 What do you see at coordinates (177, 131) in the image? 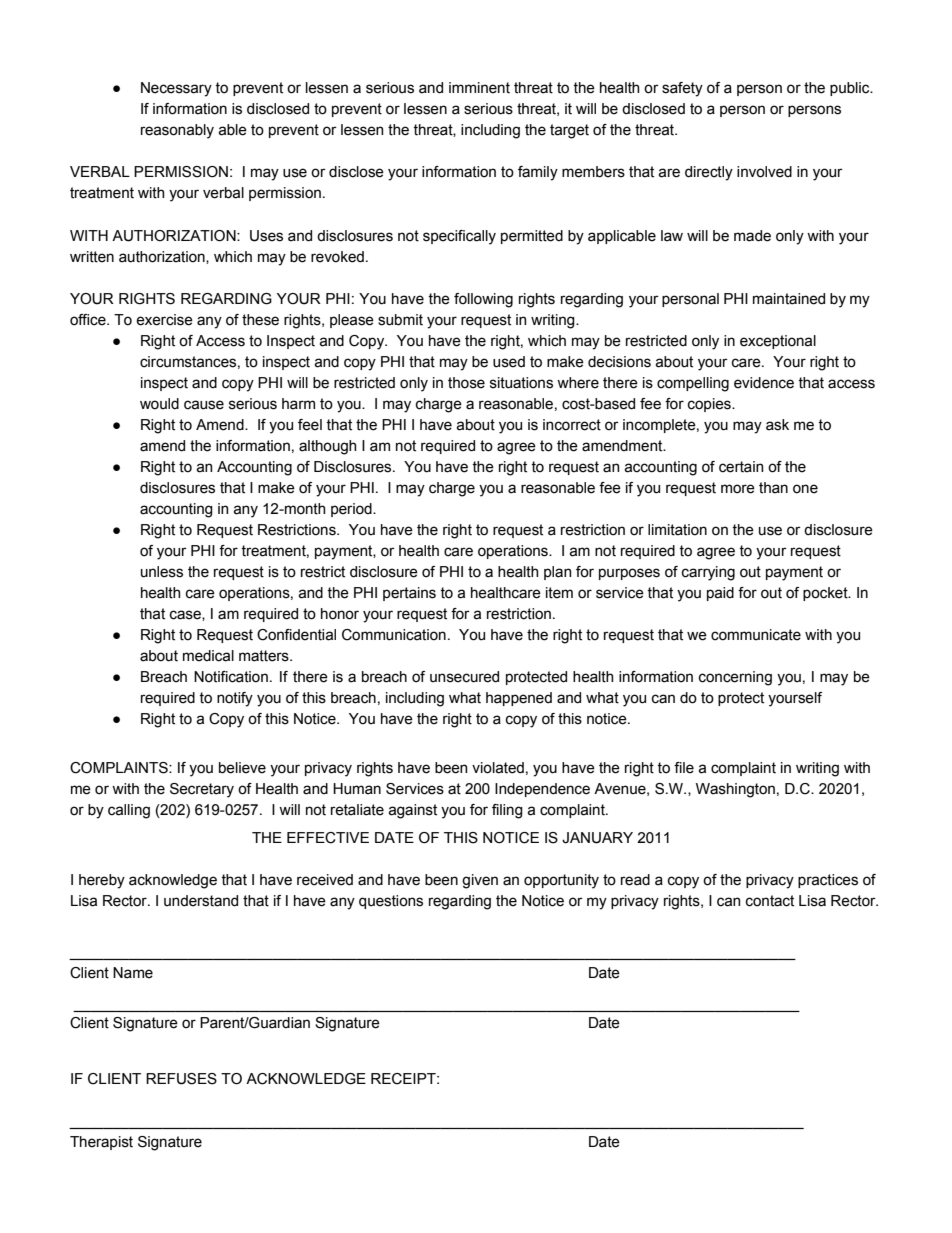
I see `reasonably` at bounding box center [177, 131].
